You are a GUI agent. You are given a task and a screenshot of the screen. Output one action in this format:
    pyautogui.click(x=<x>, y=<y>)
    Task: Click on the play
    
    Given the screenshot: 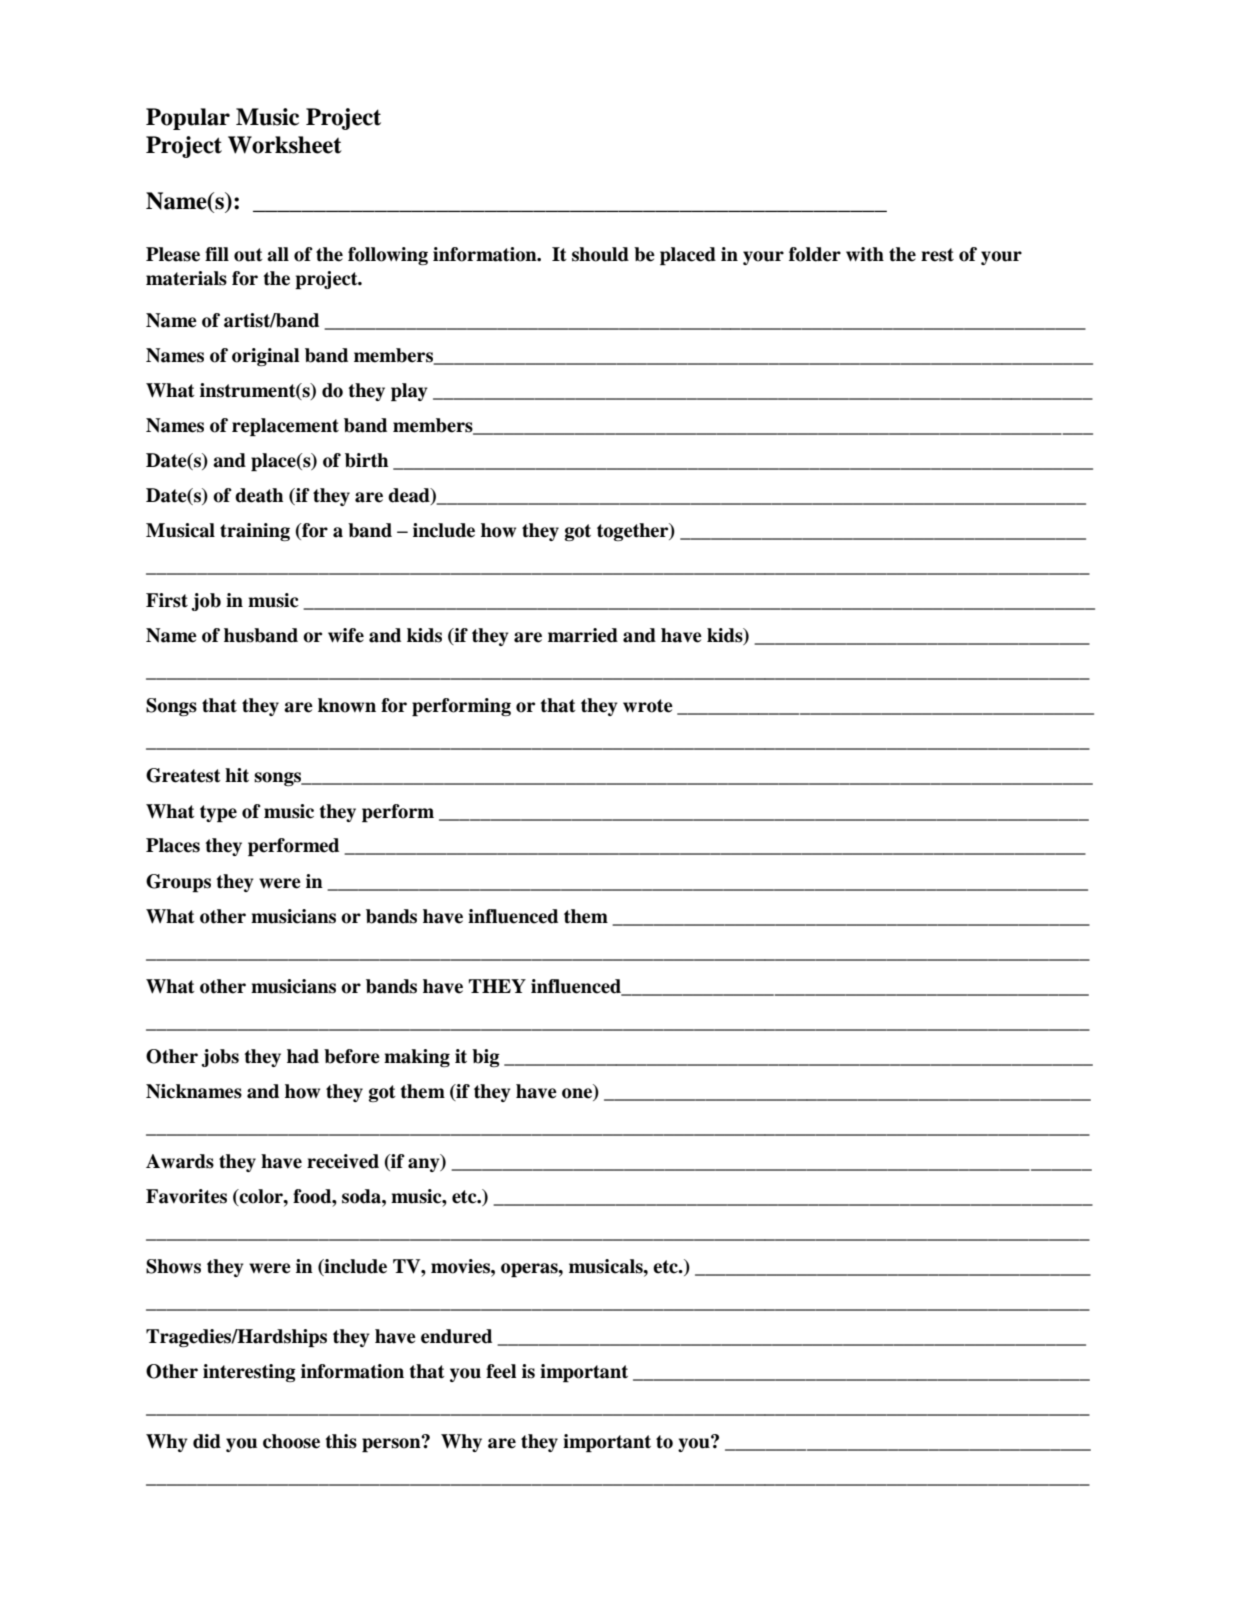 What is the action you would take?
    pyautogui.click(x=409, y=392)
